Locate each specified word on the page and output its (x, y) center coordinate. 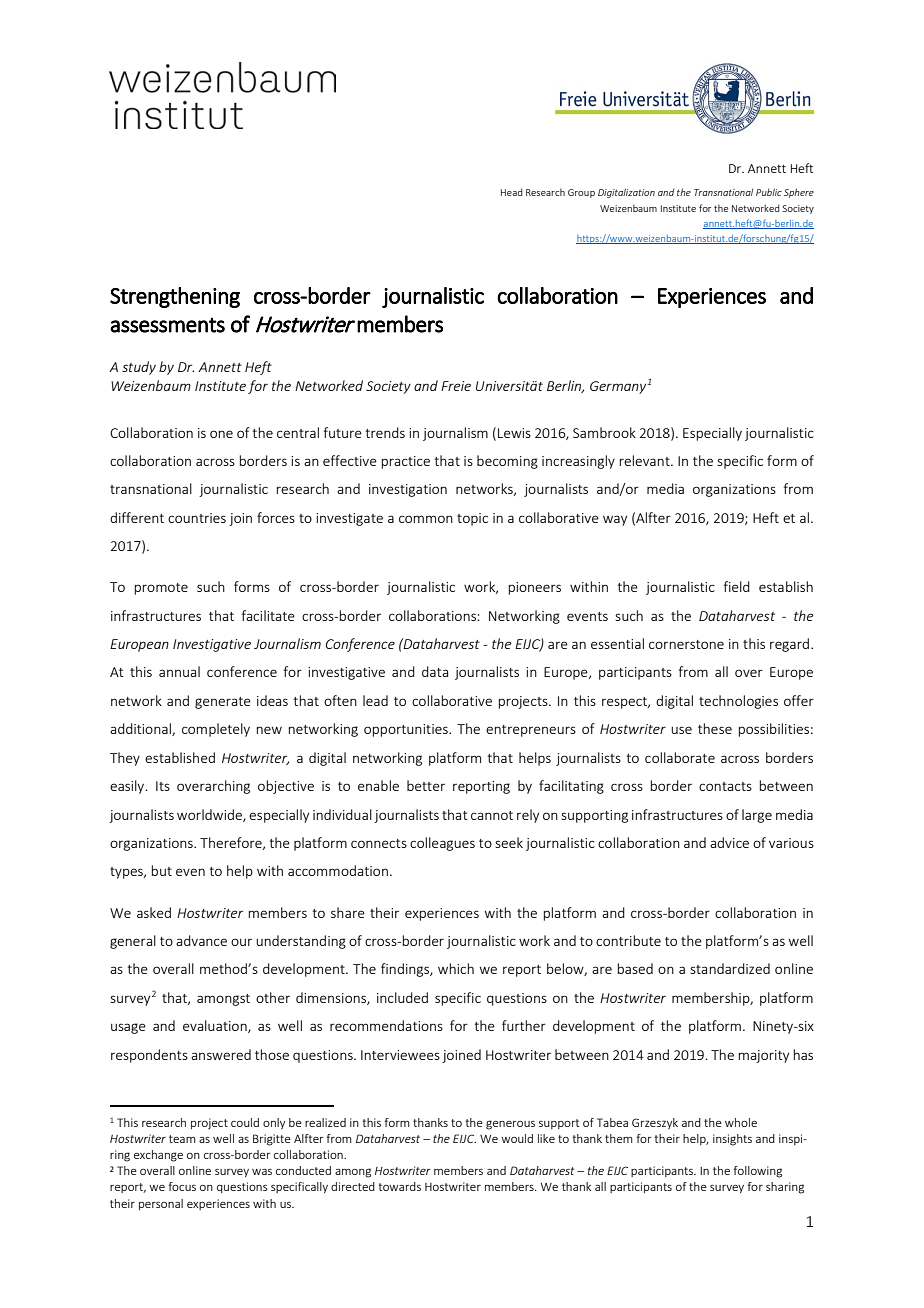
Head (511, 192)
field (737, 586)
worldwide (210, 815)
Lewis (514, 433)
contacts (725, 786)
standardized (730, 968)
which (456, 968)
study (139, 368)
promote (161, 589)
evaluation (216, 1026)
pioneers (534, 588)
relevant (645, 460)
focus (182, 1186)
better (426, 785)
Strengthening (175, 297)
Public (769, 192)
